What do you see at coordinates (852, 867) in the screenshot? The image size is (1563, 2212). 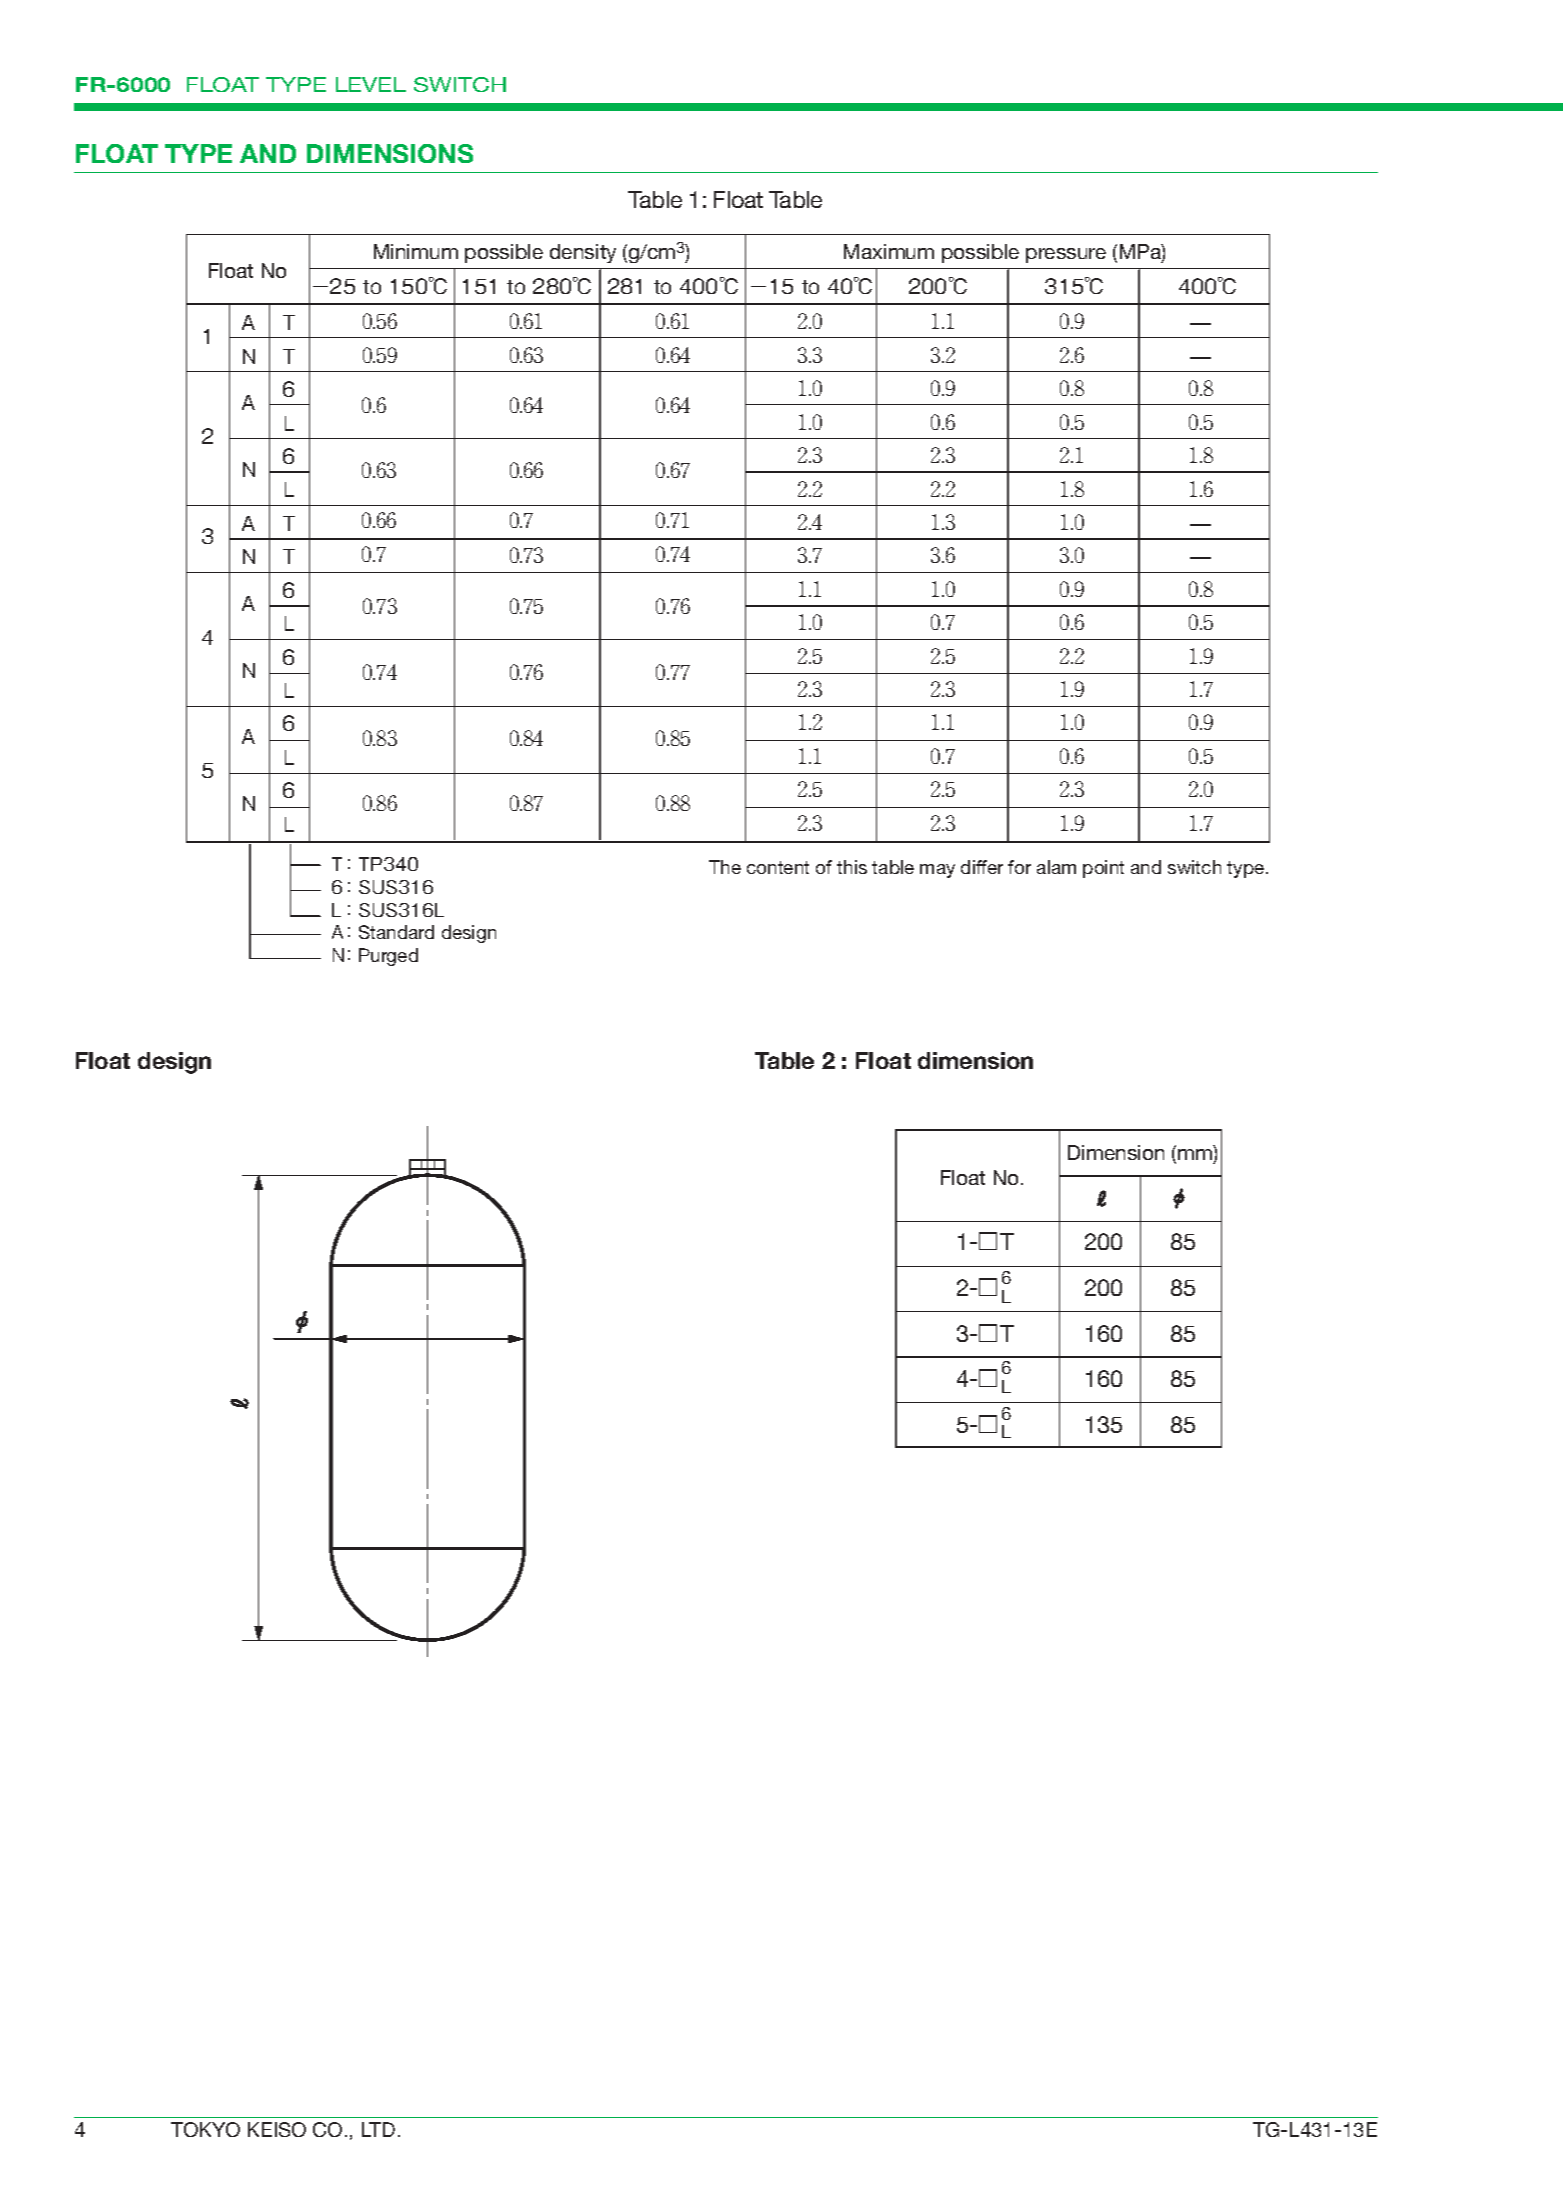 I see `this` at bounding box center [852, 867].
